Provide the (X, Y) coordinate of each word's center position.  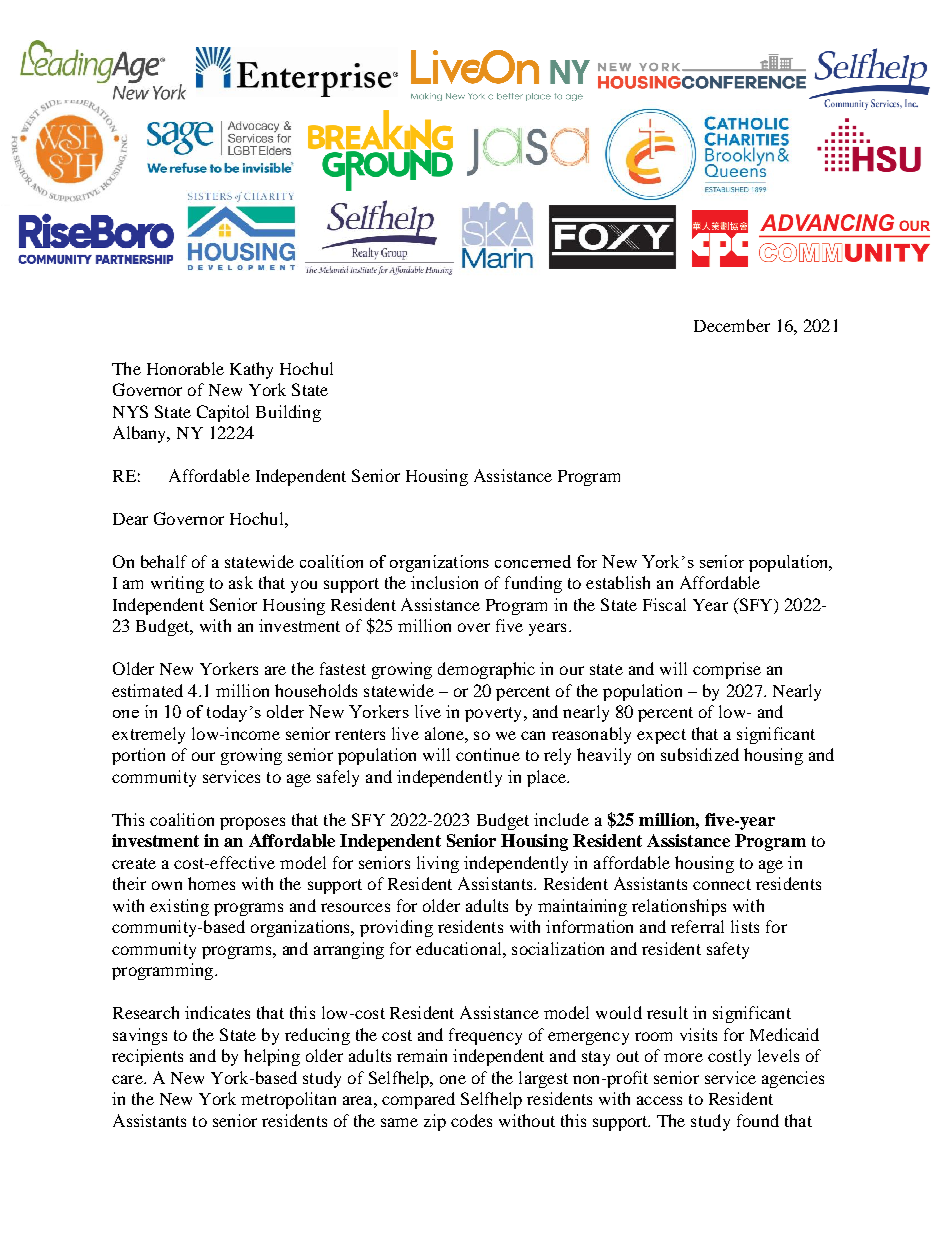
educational (460, 948)
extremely (148, 735)
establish (618, 582)
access (659, 1100)
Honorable (185, 368)
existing (179, 907)
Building (288, 413)
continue (488, 754)
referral (697, 926)
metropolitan (288, 1100)
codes (471, 1120)
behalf (164, 561)
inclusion (444, 582)
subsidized (700, 754)
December (732, 325)
